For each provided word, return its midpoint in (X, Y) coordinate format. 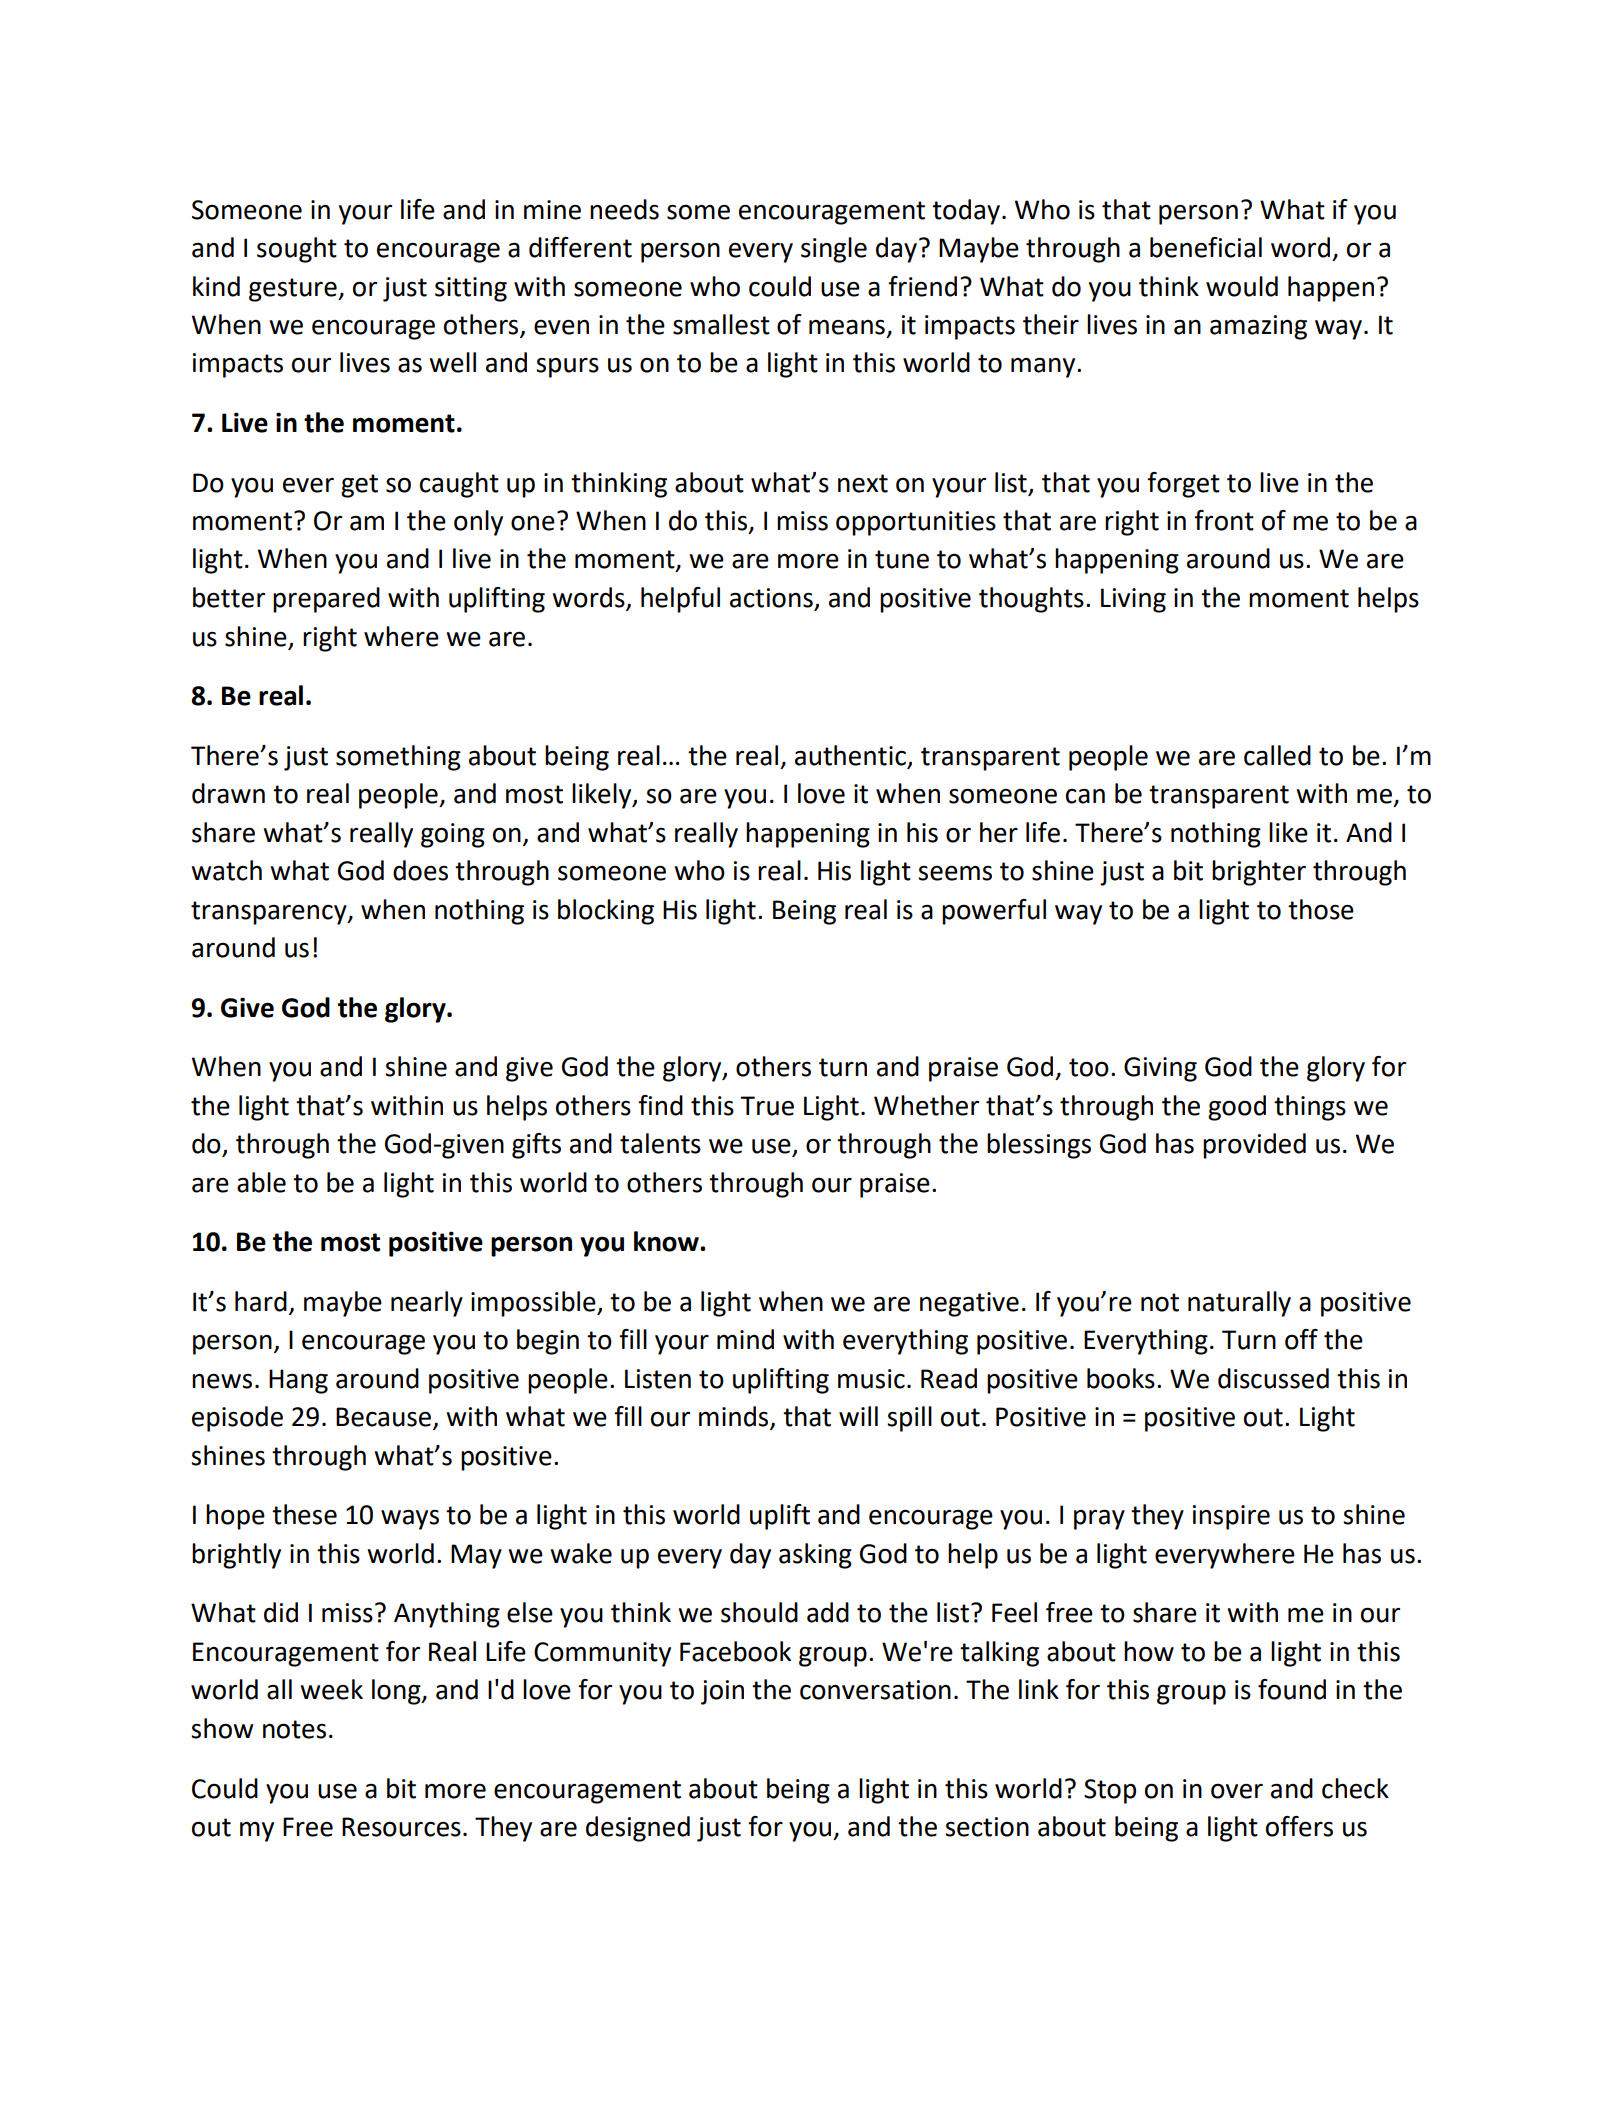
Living (1133, 600)
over (1237, 1791)
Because (385, 1418)
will (858, 1416)
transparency (270, 913)
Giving (1160, 1069)
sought (297, 250)
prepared (326, 600)
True (767, 1106)
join (722, 1692)
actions (772, 599)
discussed (1273, 1378)
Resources (401, 1827)
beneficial (1206, 247)
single (834, 250)
